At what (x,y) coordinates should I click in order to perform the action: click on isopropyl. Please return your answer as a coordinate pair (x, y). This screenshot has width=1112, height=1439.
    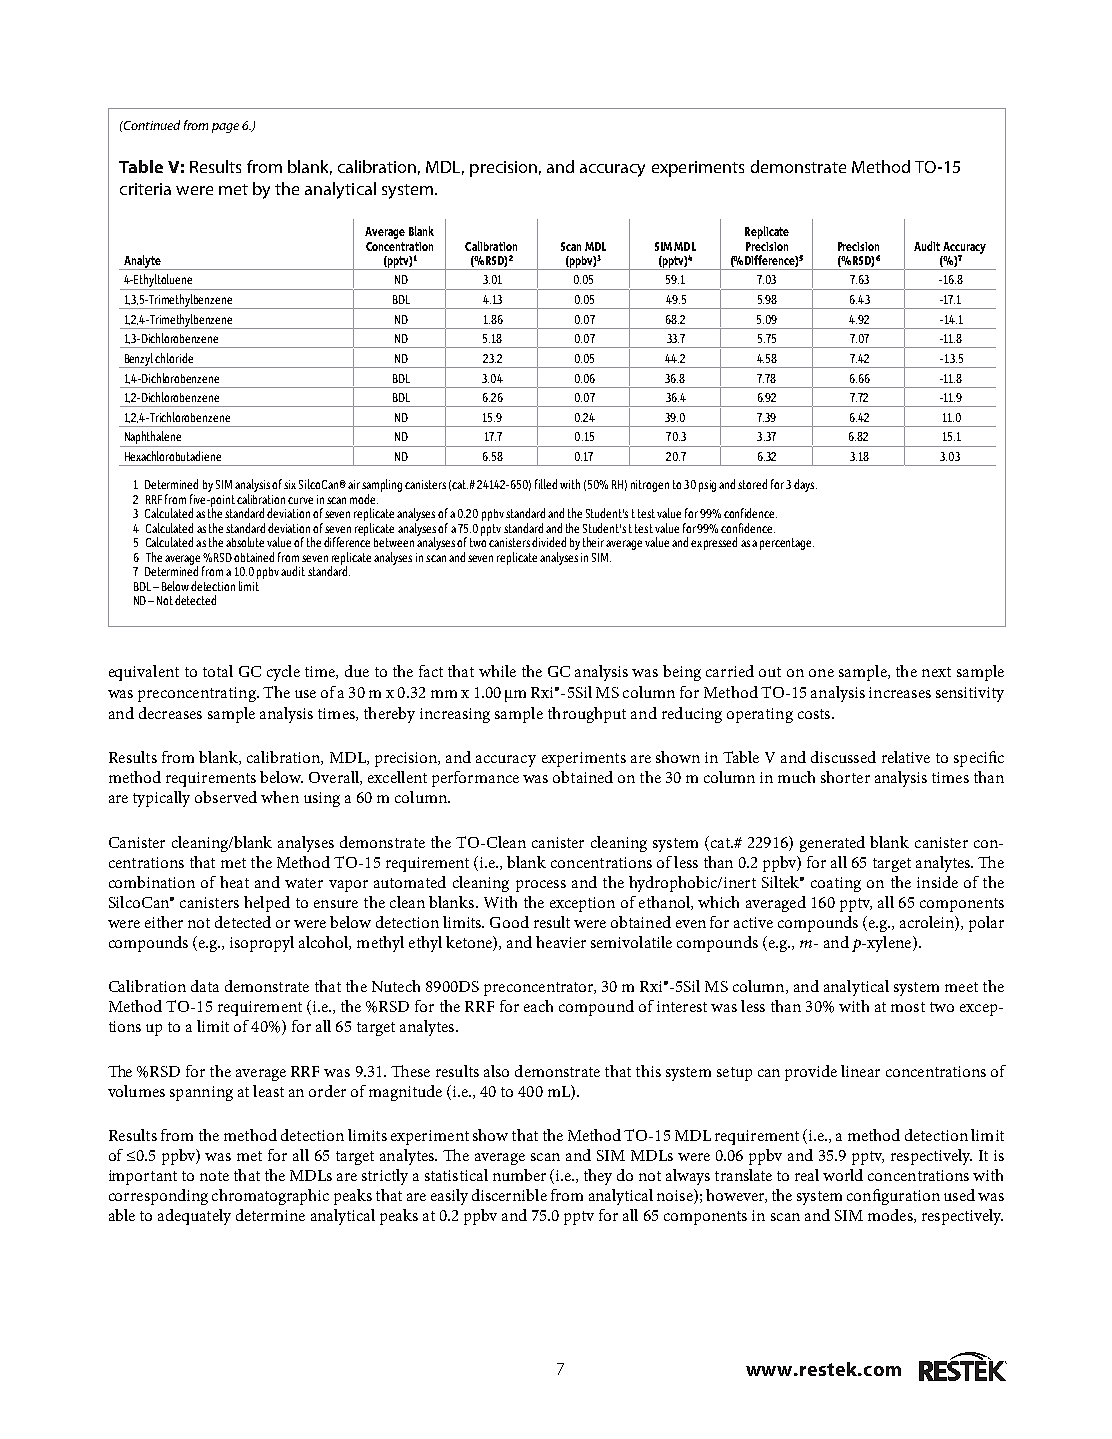
    Looking at the image, I should click on (262, 944).
